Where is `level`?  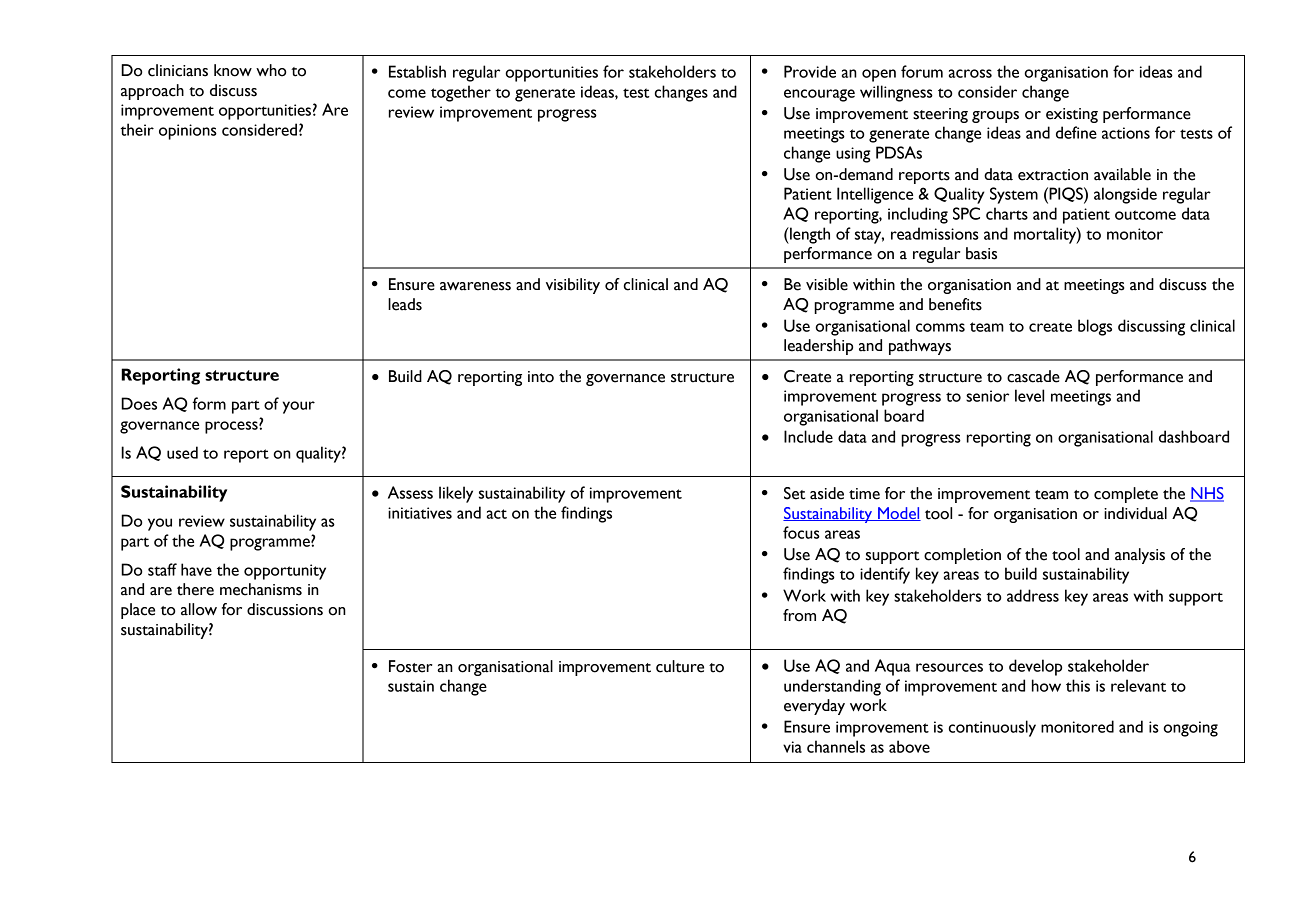 level is located at coordinates (1029, 395).
